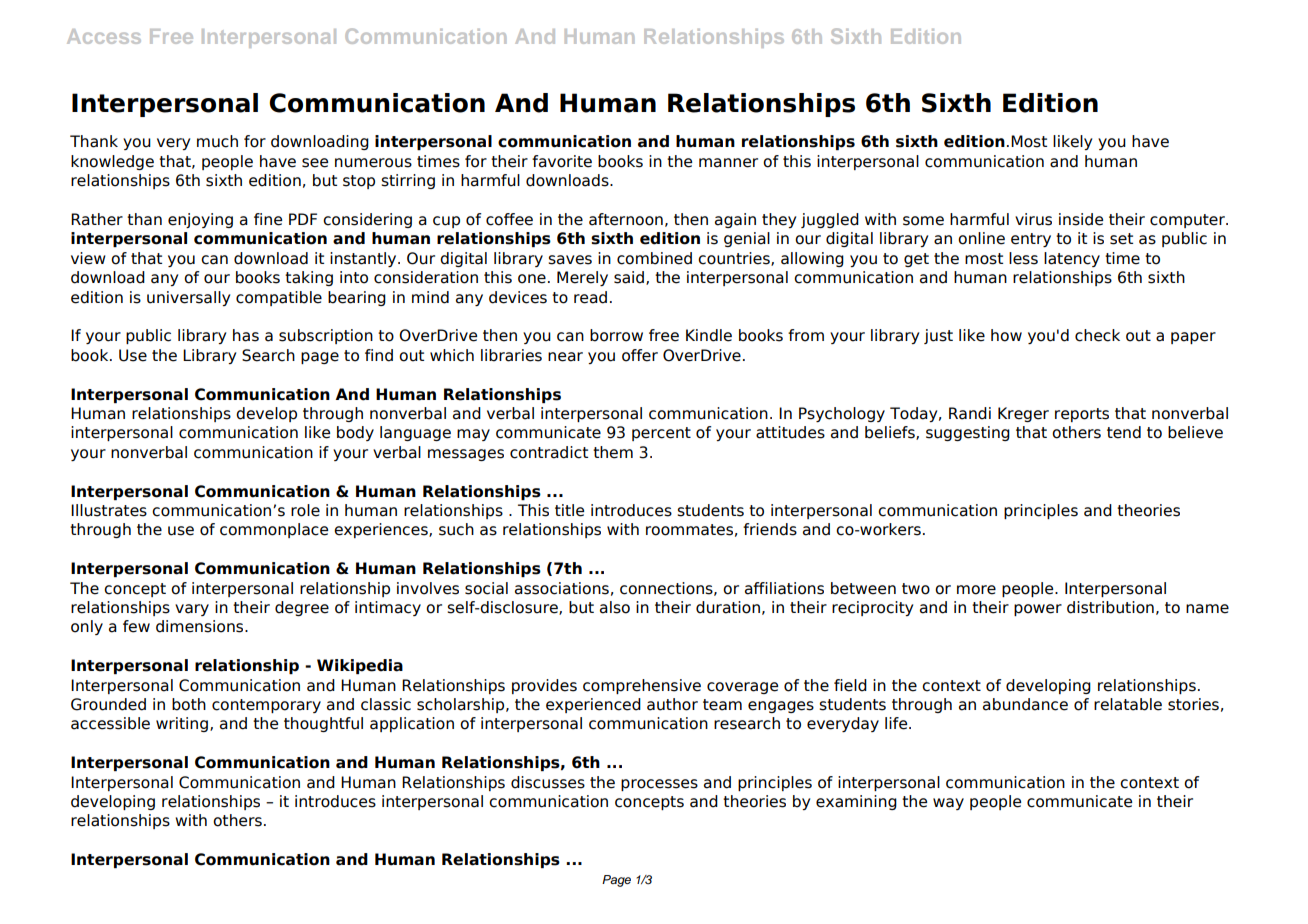  I want to click on much, so click(217, 141).
